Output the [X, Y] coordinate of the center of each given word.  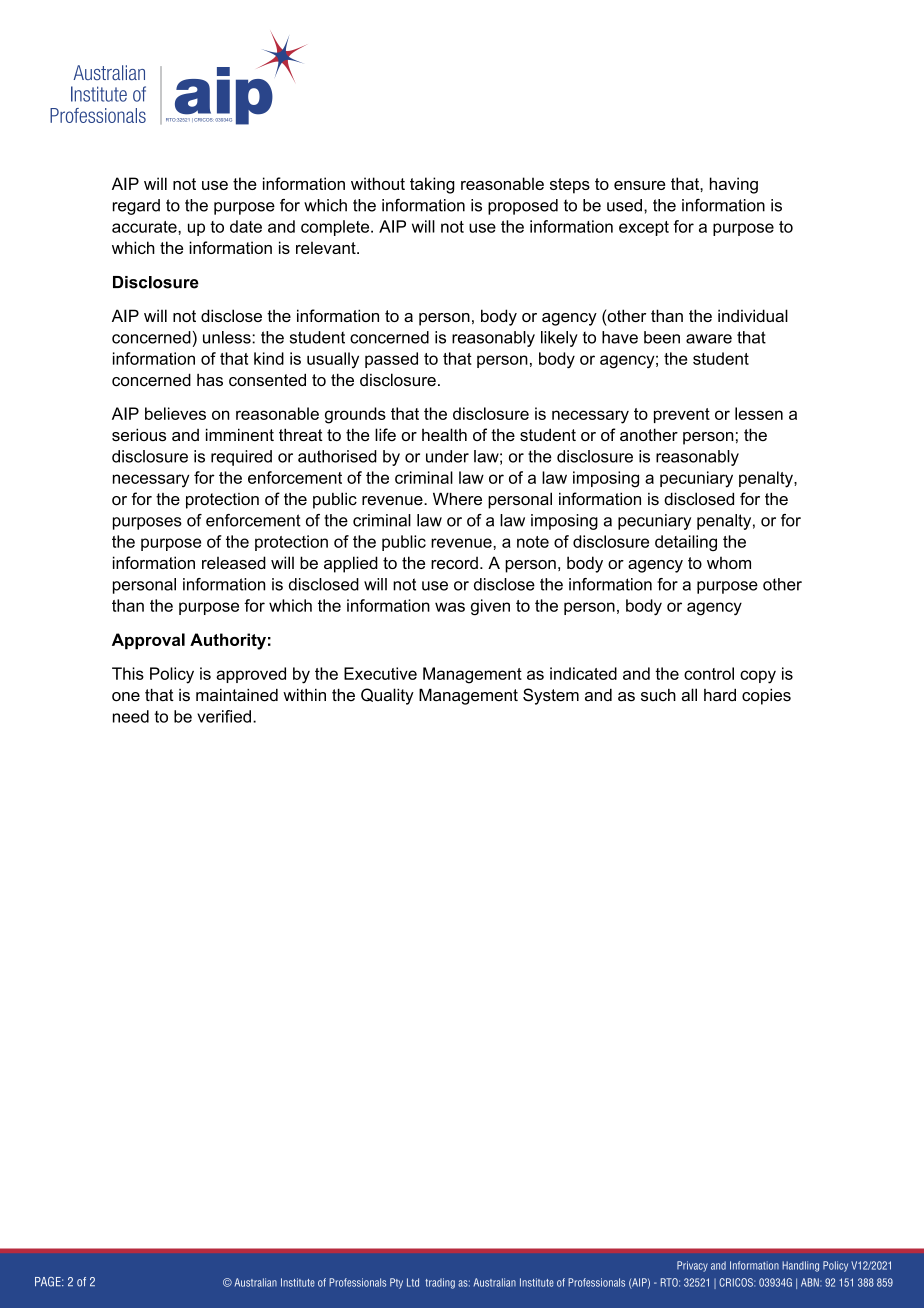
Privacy [692, 1266]
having [734, 185]
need [131, 716]
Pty [396, 1283]
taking [432, 185]
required [241, 458]
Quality [387, 696]
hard [720, 695]
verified [224, 716]
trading [440, 1283]
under [447, 456]
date [246, 226]
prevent [682, 415]
